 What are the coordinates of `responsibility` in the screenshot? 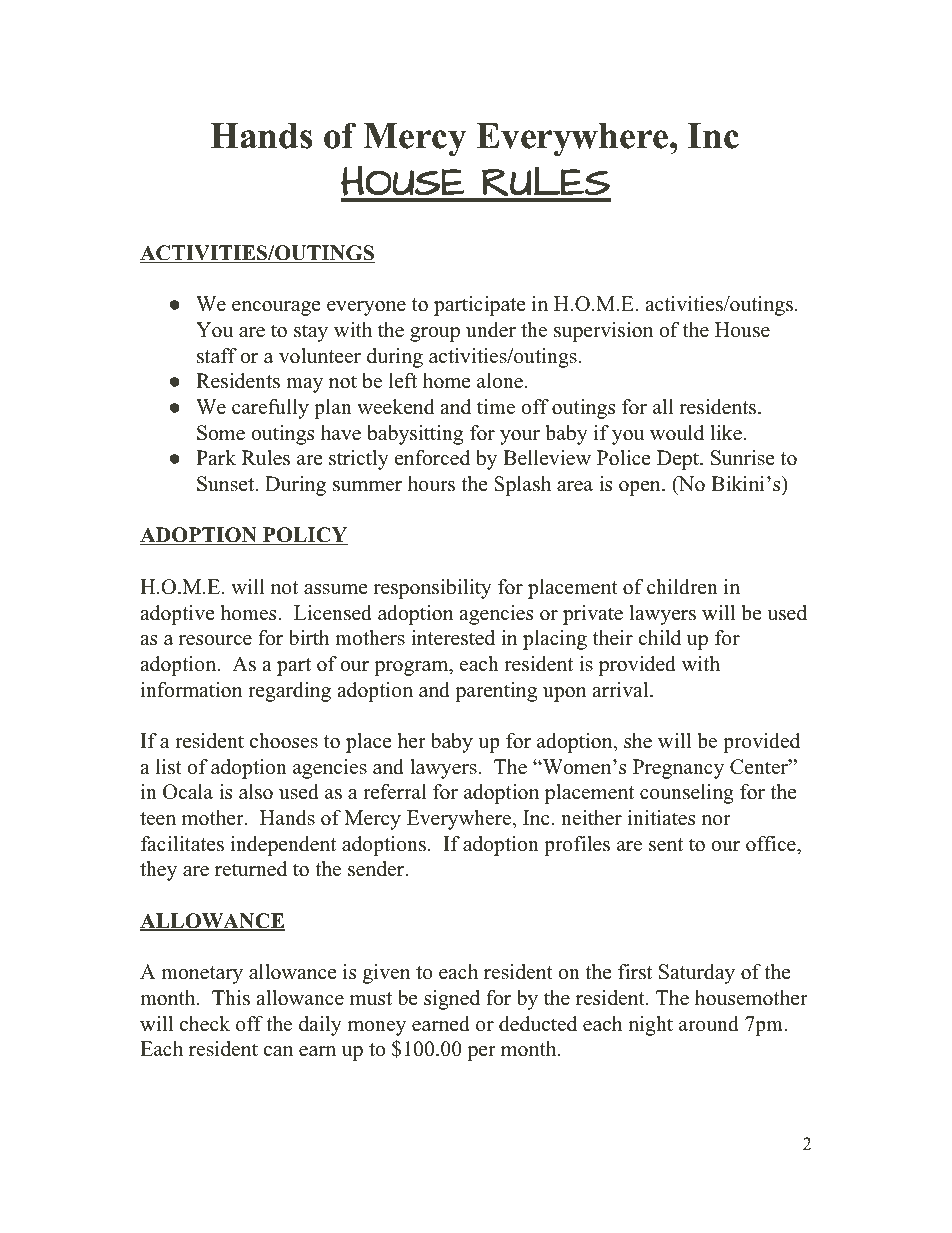 It's located at (432, 589).
